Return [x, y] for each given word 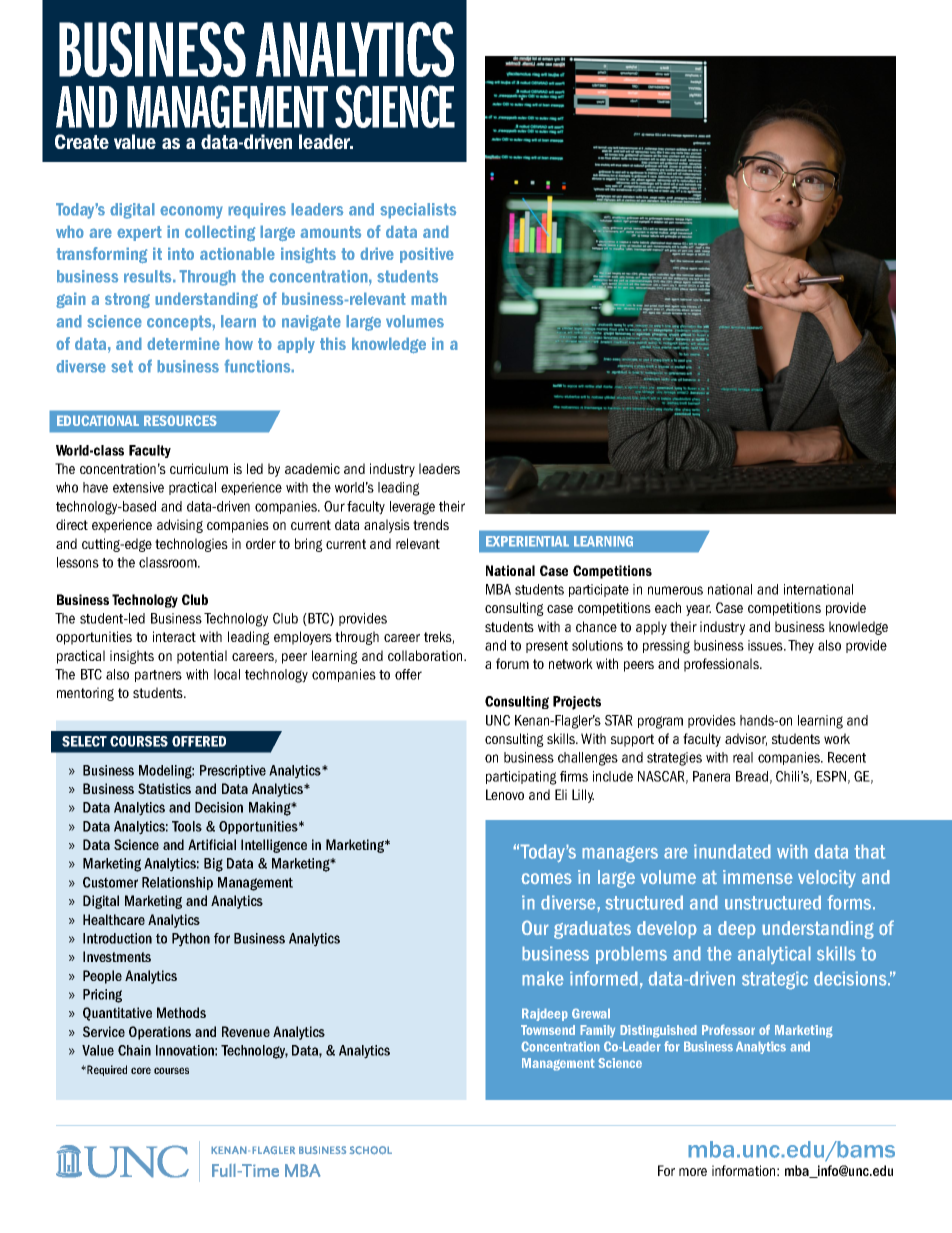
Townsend [548, 1030]
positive [427, 255]
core [141, 1070]
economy [191, 212]
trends [431, 524]
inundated [732, 851]
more [693, 1172]
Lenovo [505, 794]
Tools [187, 826]
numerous [675, 590]
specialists [418, 211]
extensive [138, 487]
